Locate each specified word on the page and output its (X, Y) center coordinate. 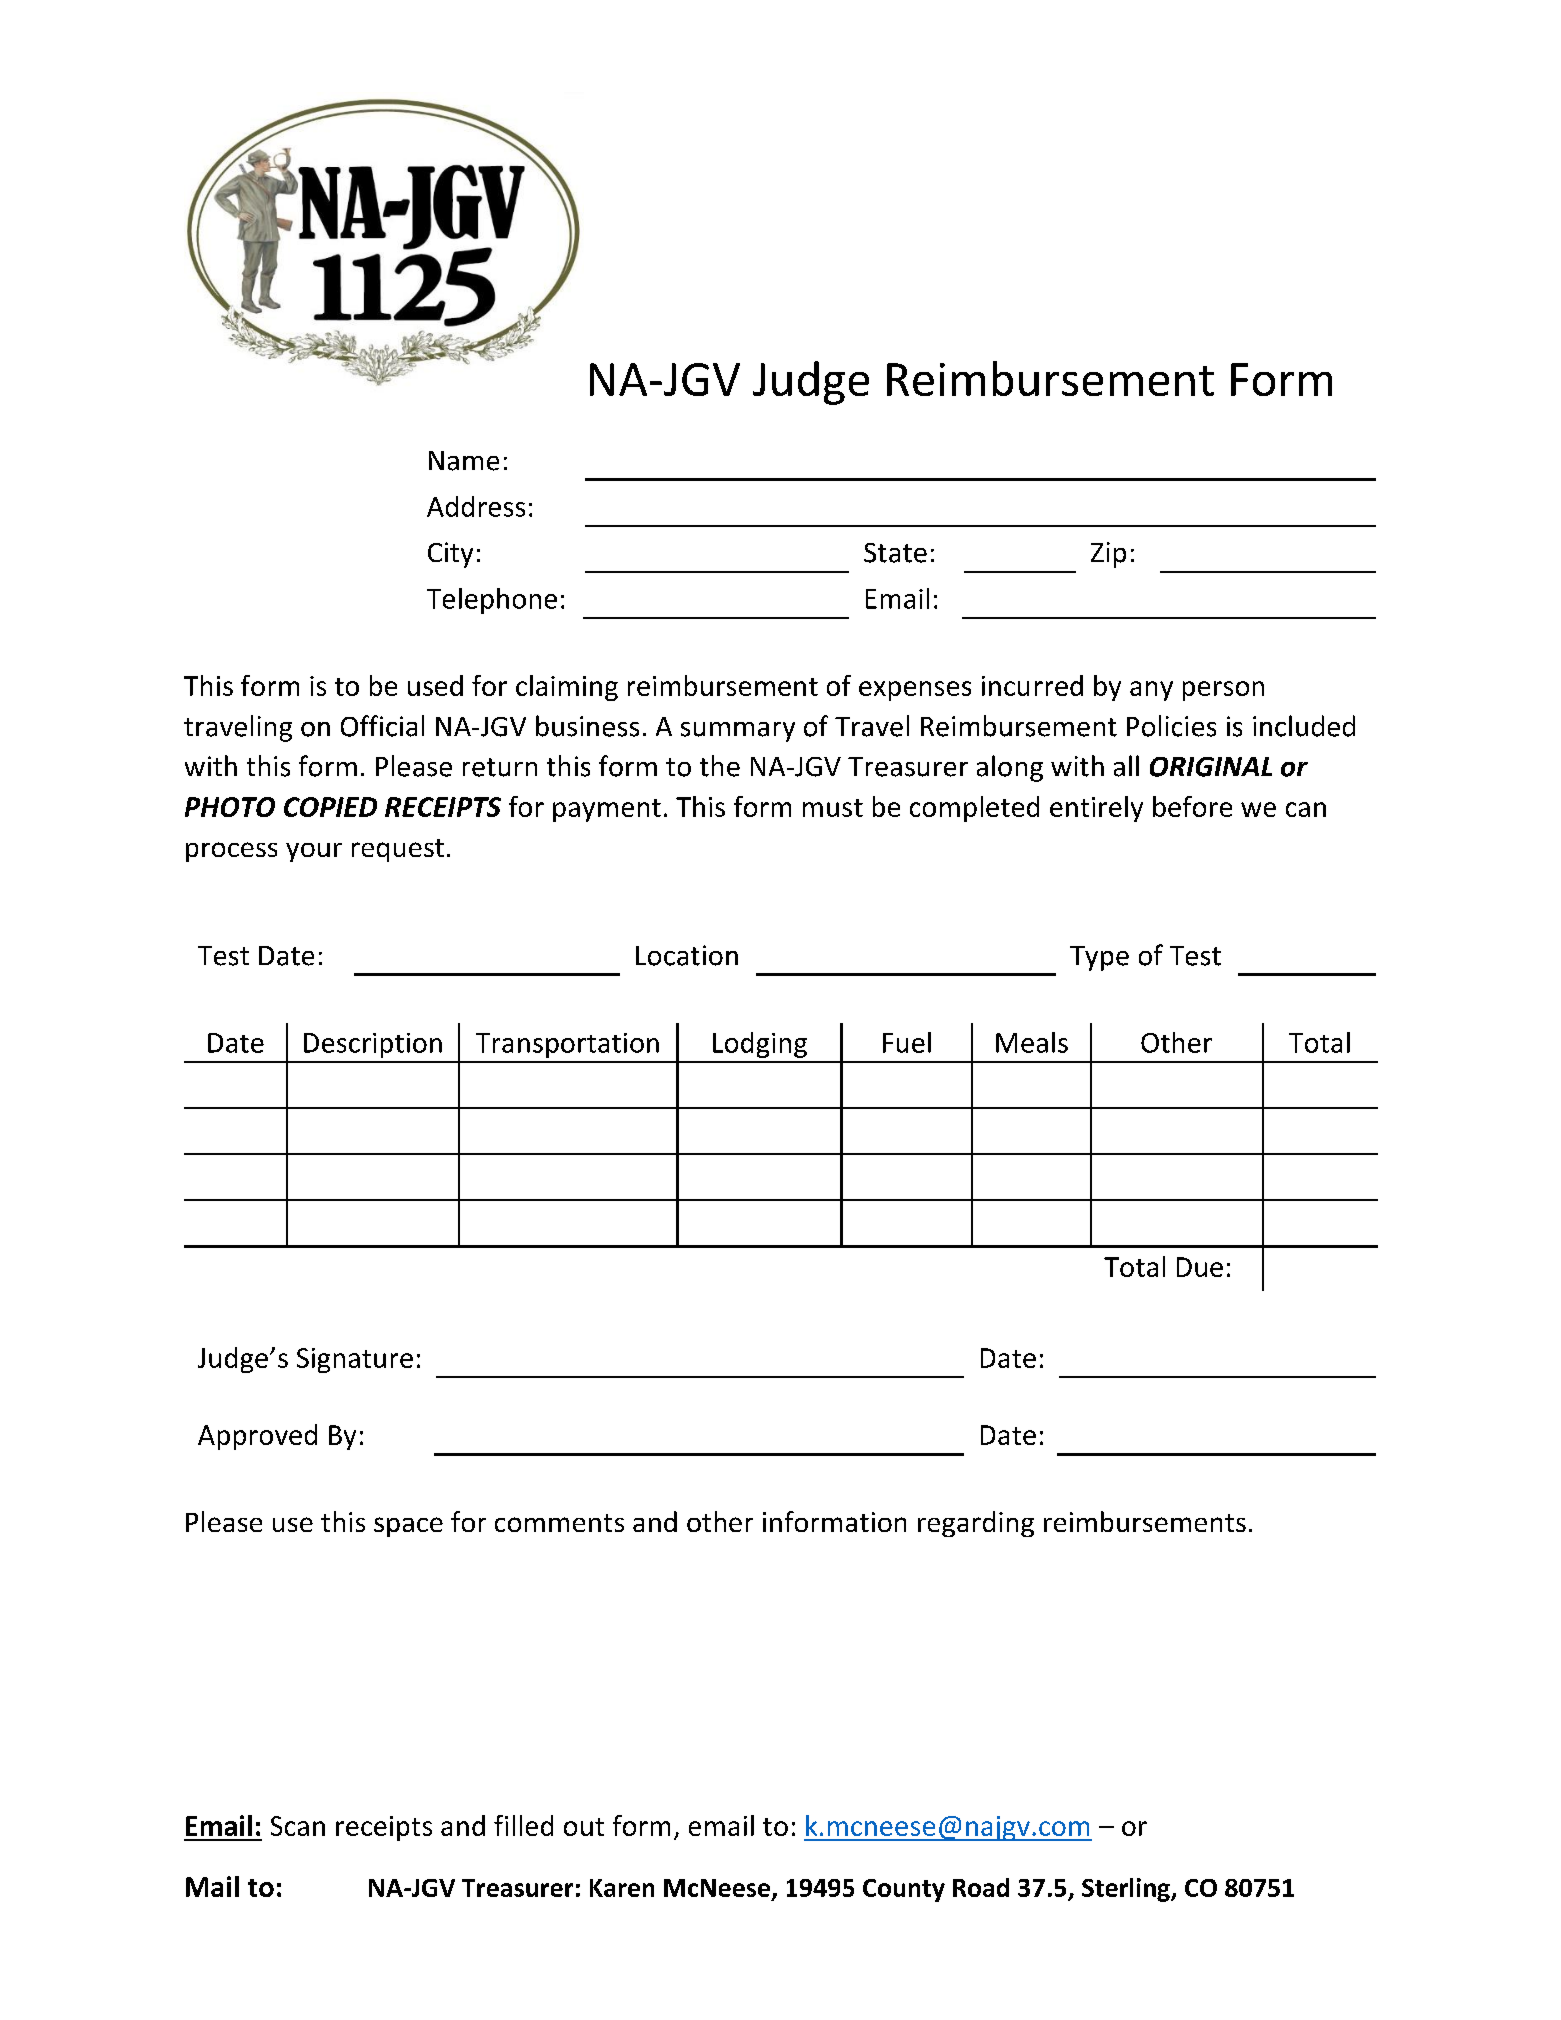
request (398, 850)
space (408, 1527)
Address (476, 506)
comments (559, 1523)
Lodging (760, 1045)
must (833, 808)
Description (373, 1045)
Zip (1108, 555)
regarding (976, 1524)
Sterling (1127, 1890)
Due (1200, 1267)
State (895, 553)
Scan (298, 1826)
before (1192, 806)
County (904, 1890)
